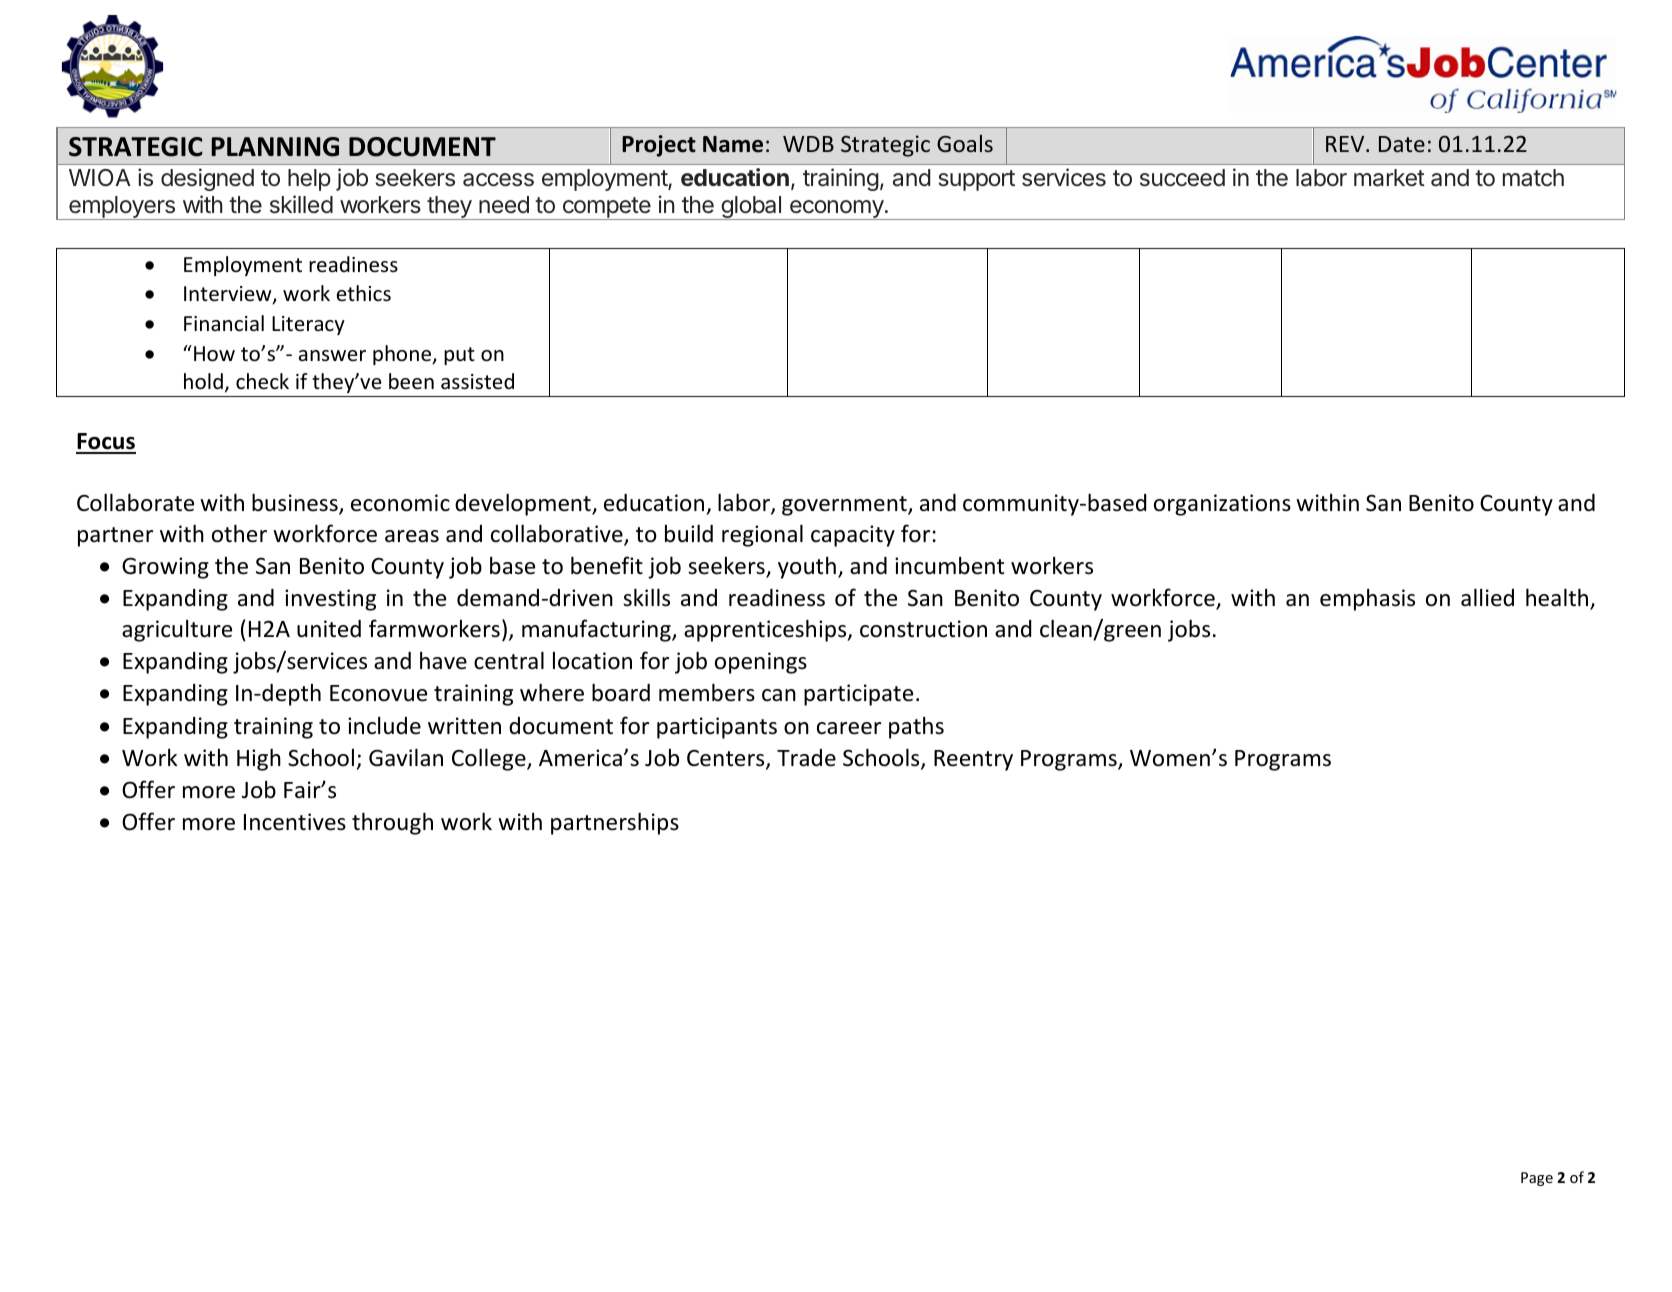  I want to click on united, so click(329, 629).
